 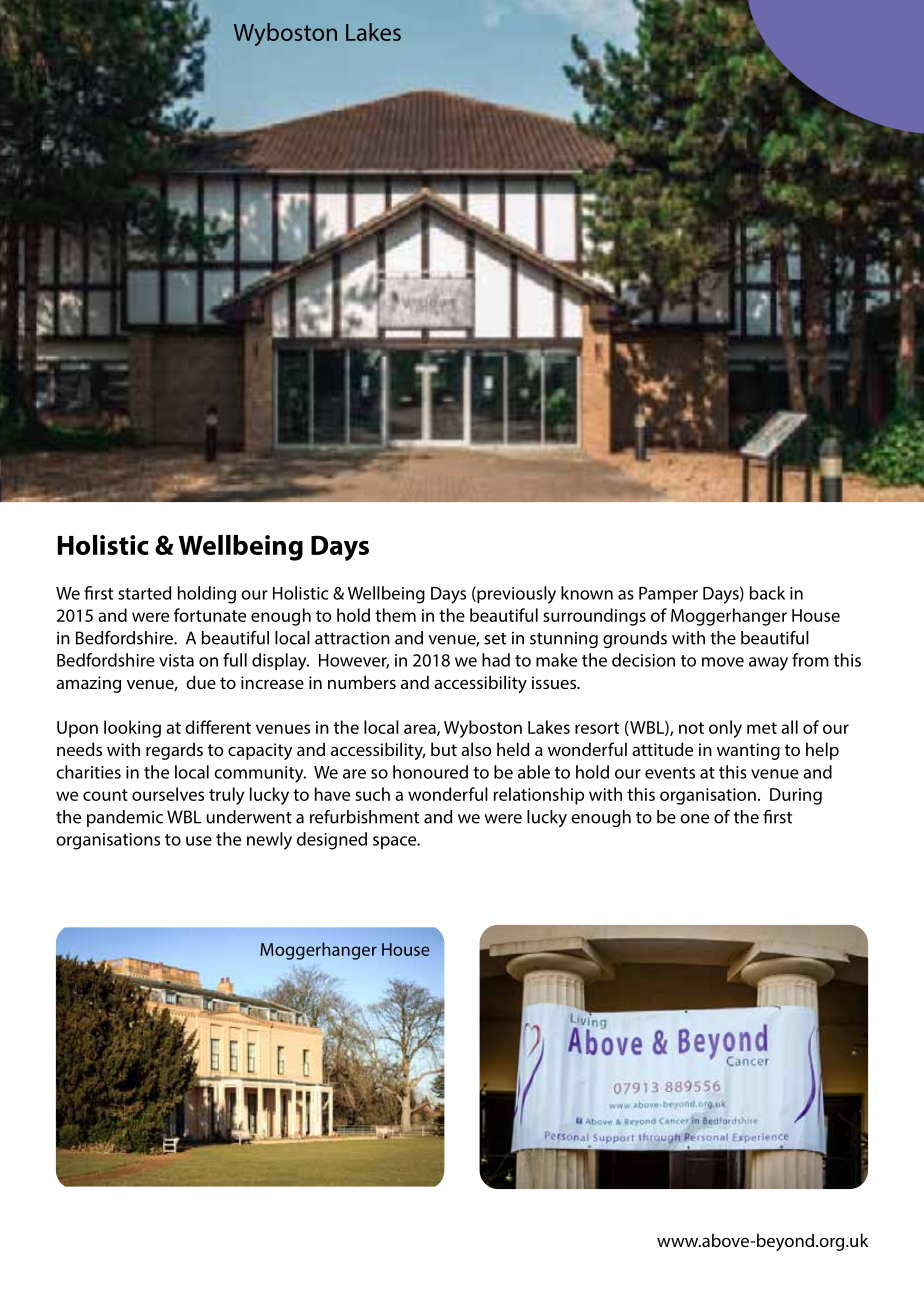 What do you see at coordinates (125, 818) in the screenshot?
I see `pandemic` at bounding box center [125, 818].
